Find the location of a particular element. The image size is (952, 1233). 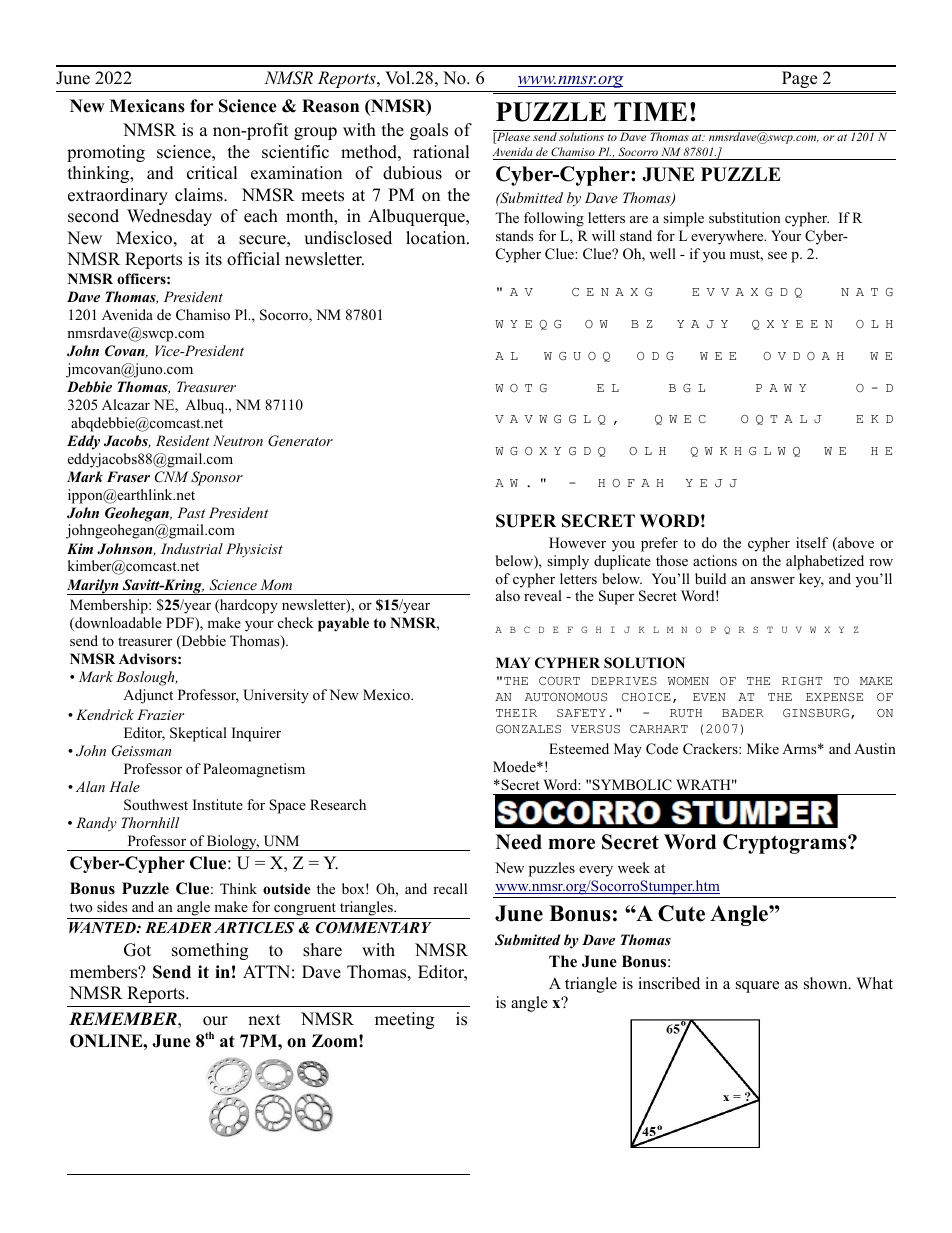

goals is located at coordinates (429, 131).
